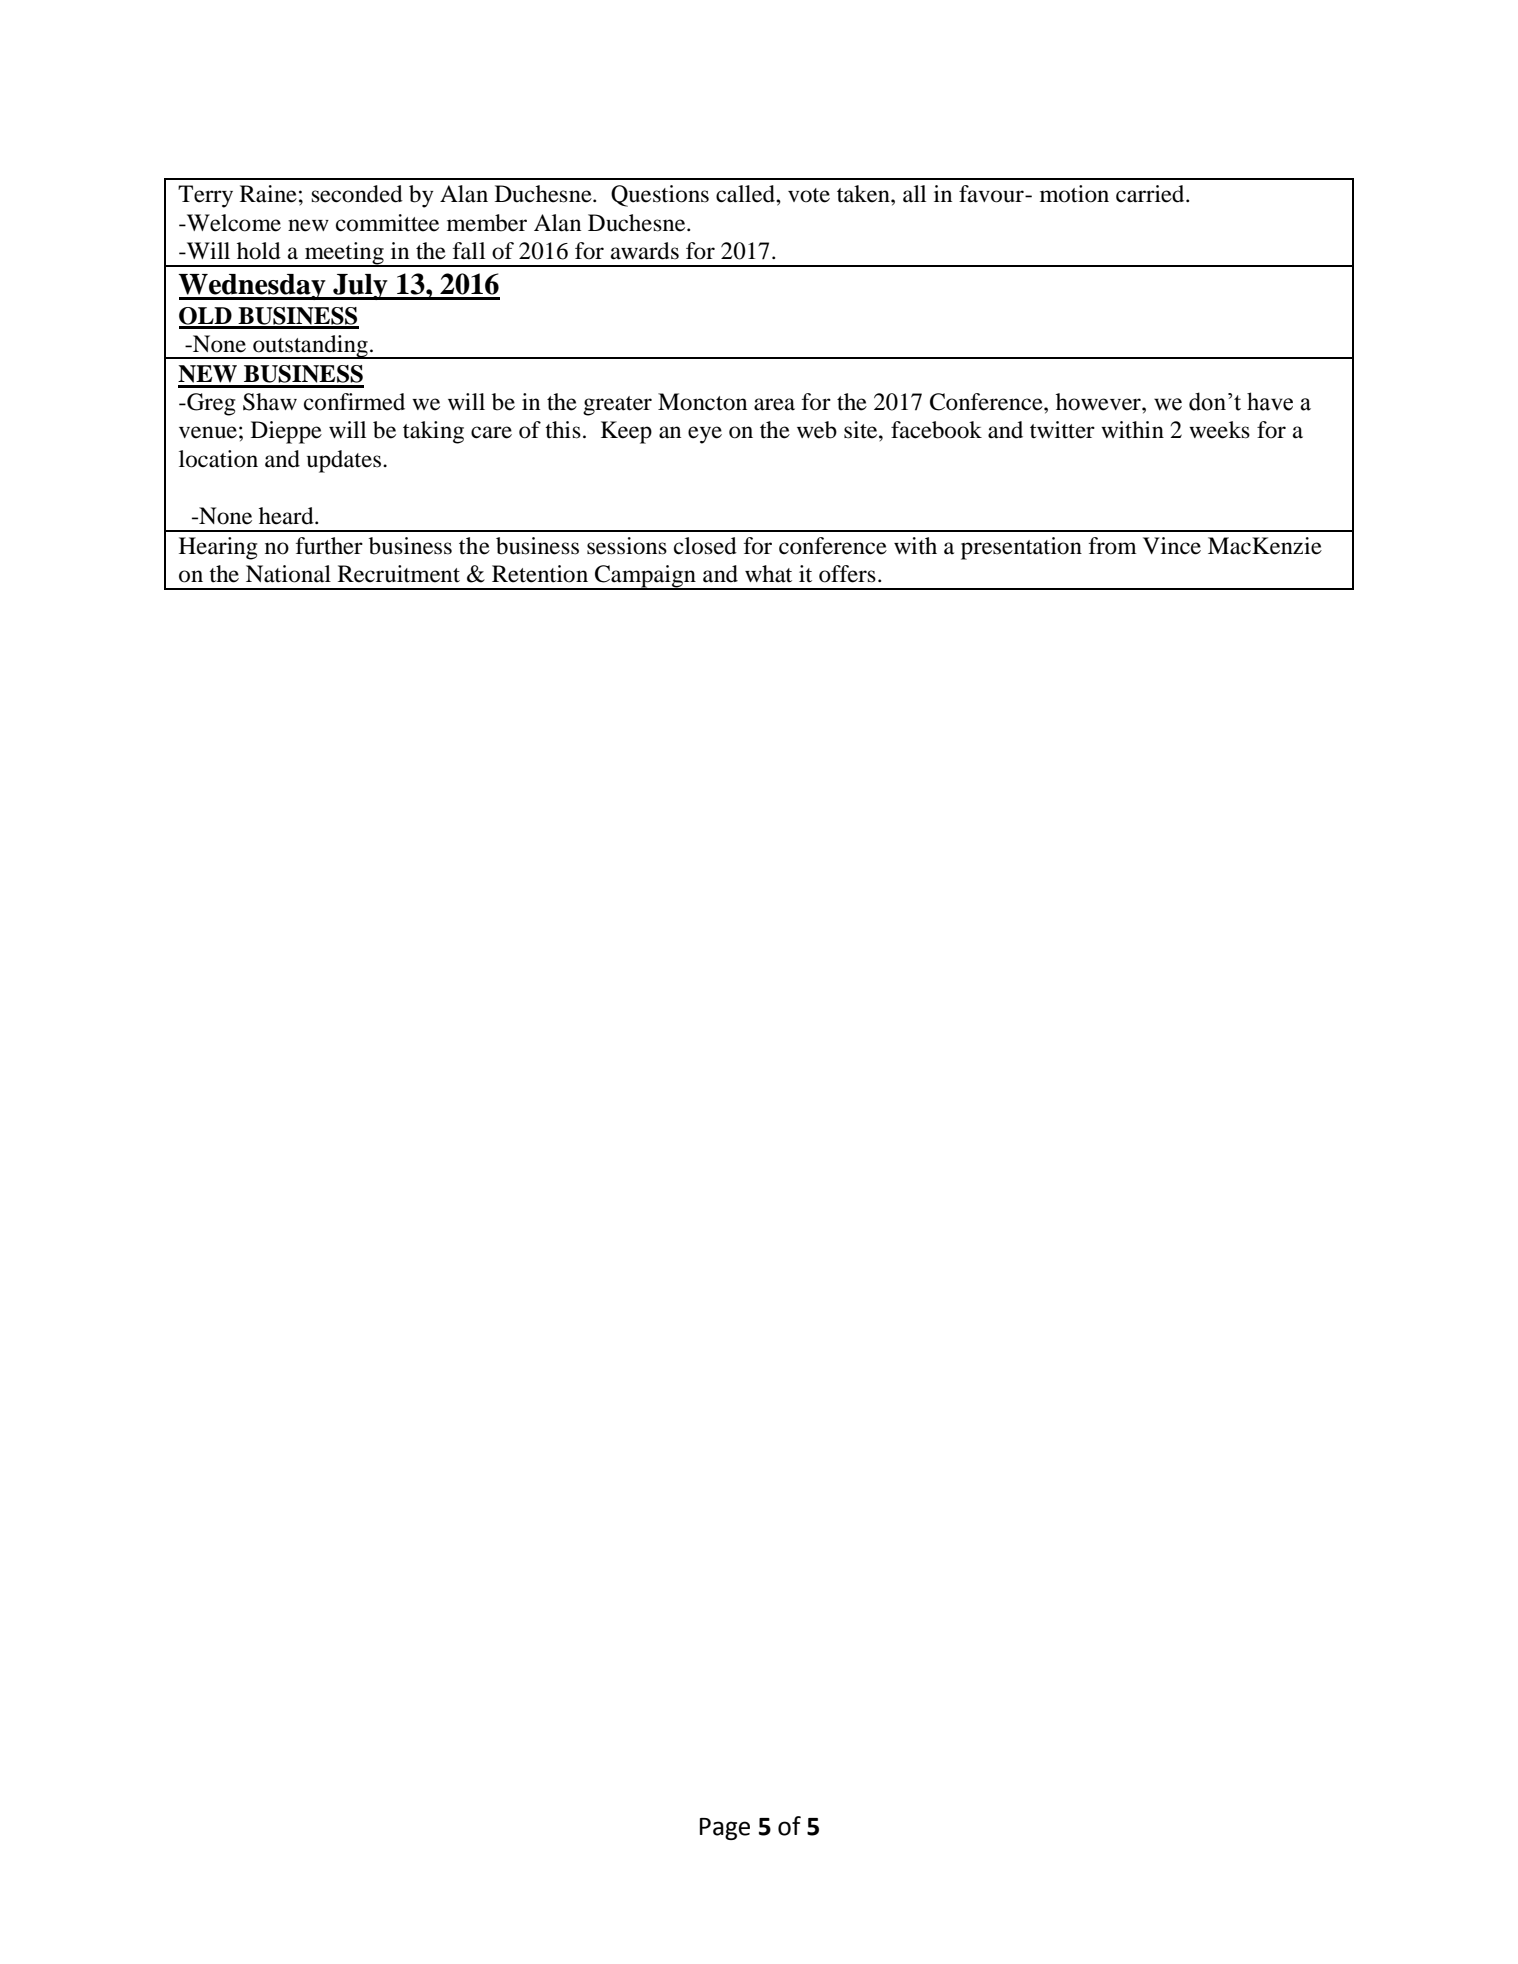 The image size is (1518, 1964). What do you see at coordinates (645, 577) in the image?
I see `Campaign` at bounding box center [645, 577].
